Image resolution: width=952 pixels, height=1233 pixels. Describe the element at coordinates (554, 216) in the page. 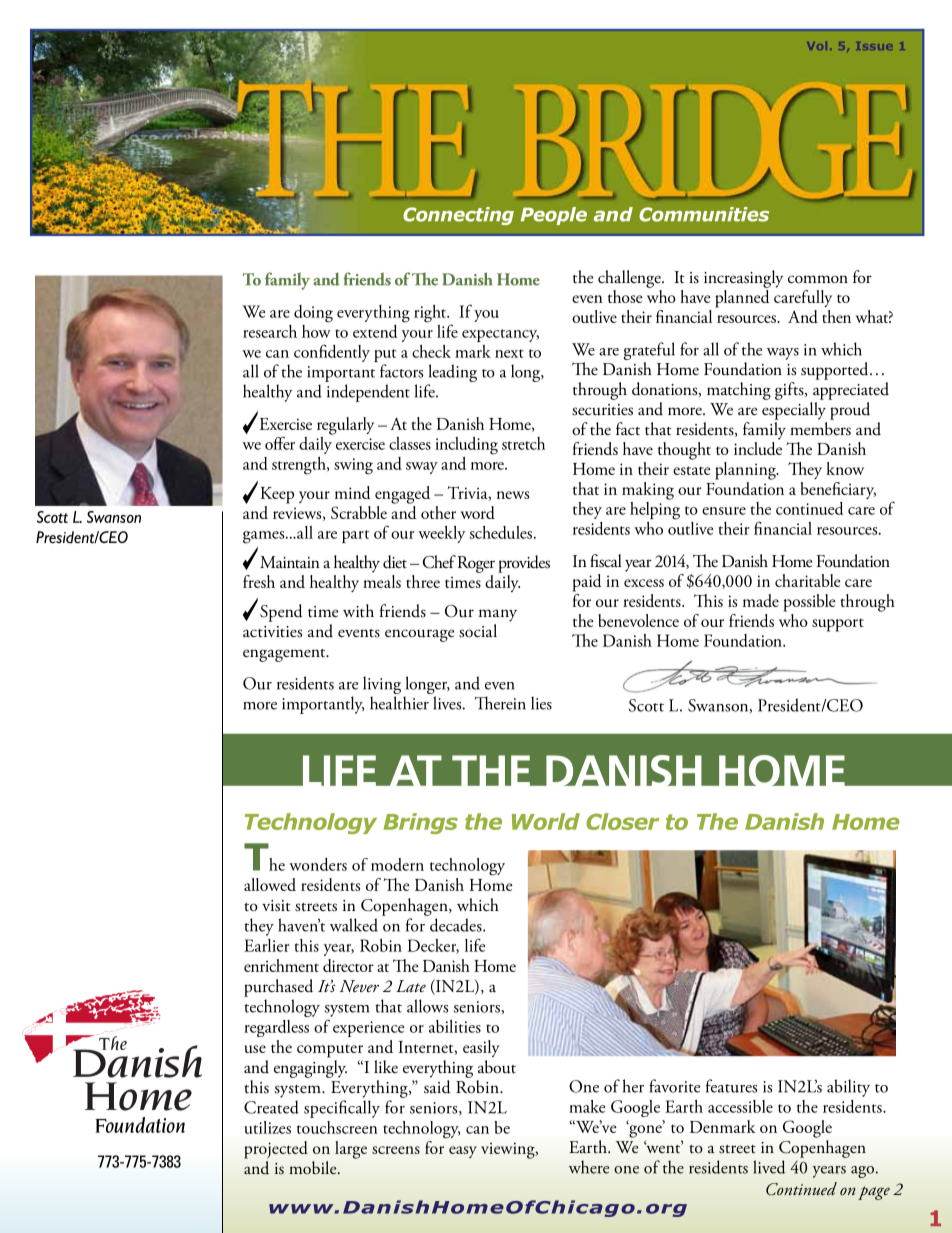

I see `People` at that location.
